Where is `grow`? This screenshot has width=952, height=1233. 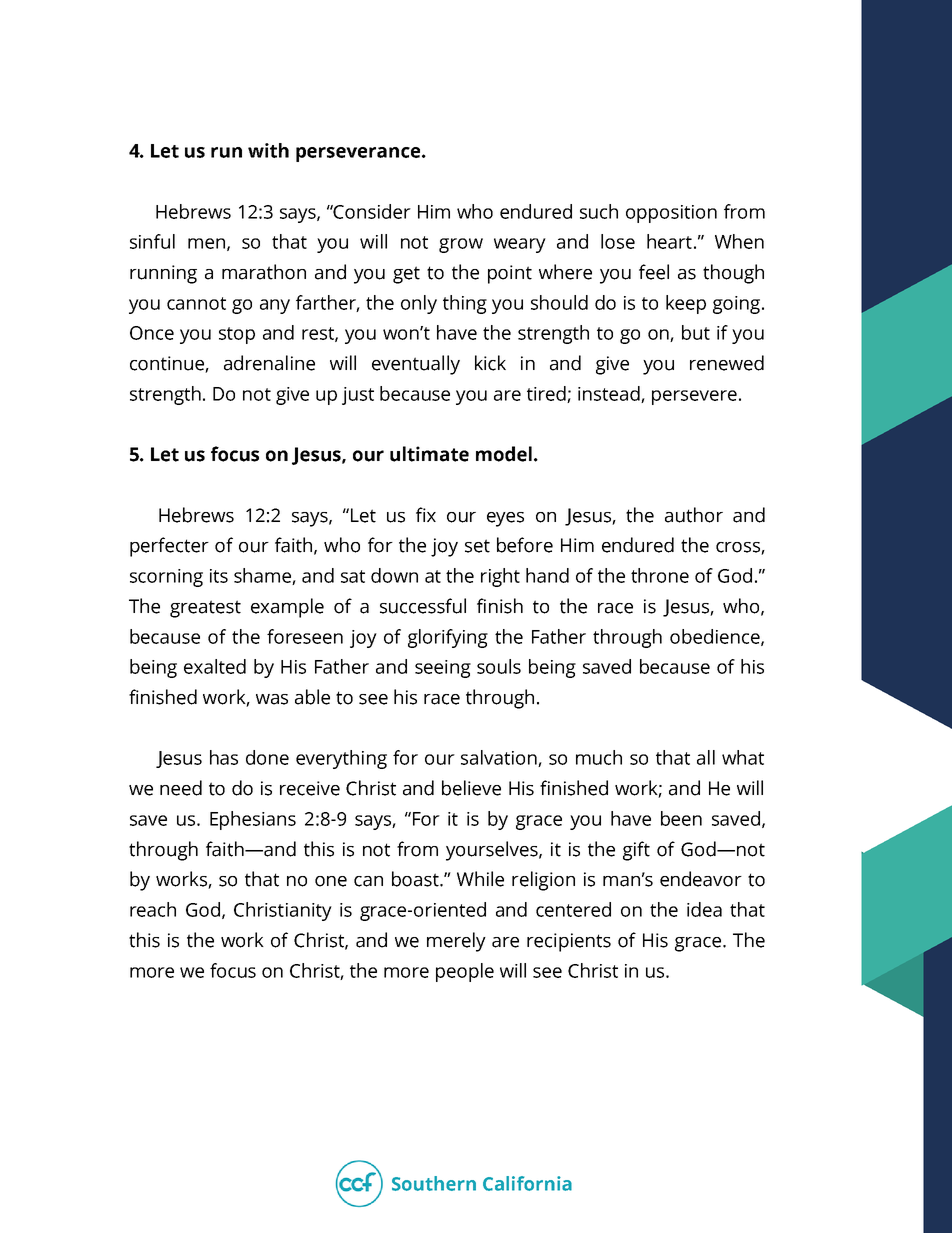 grow is located at coordinates (461, 245).
